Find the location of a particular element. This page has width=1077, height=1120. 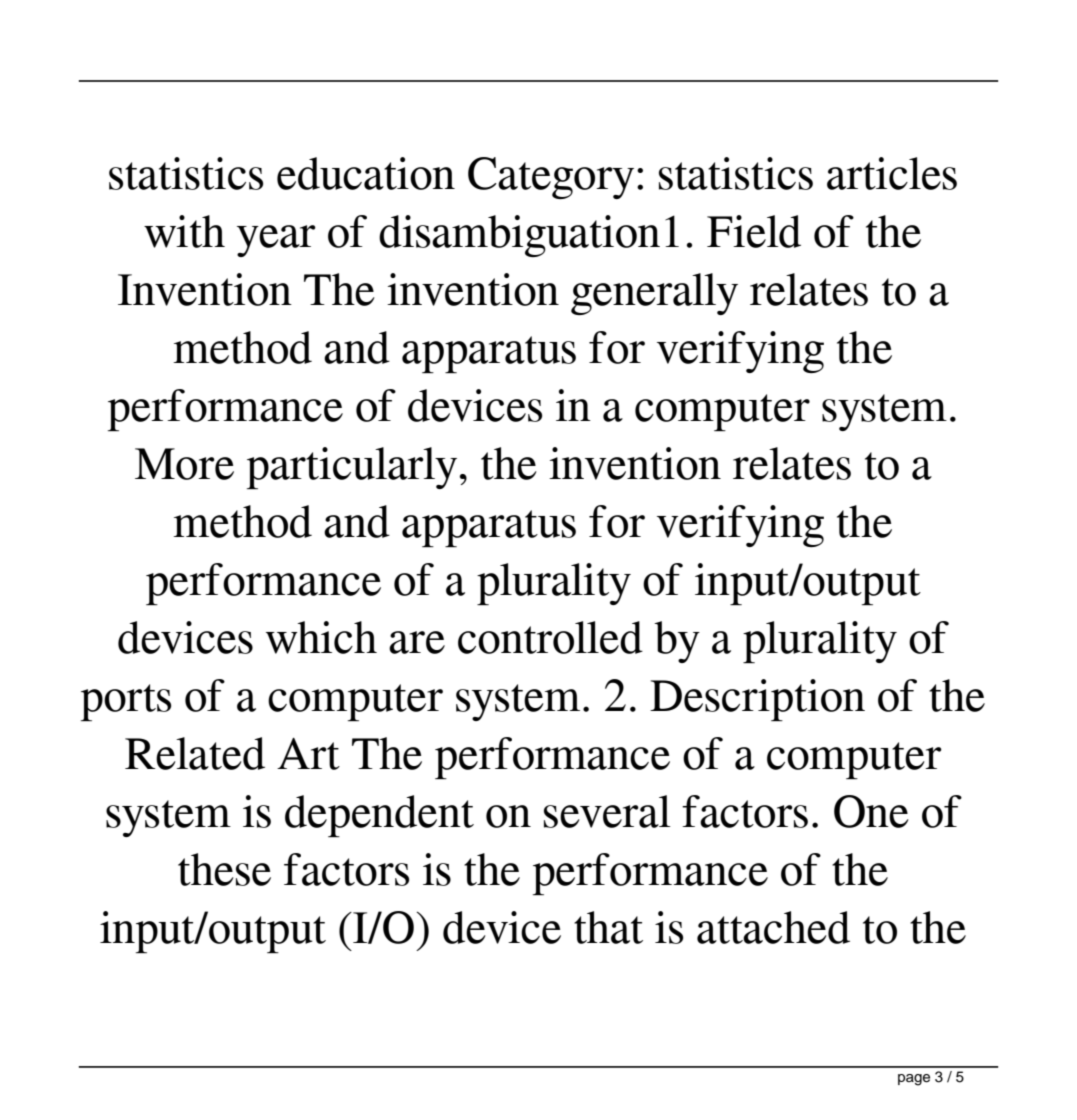

generally is located at coordinates (654, 294).
